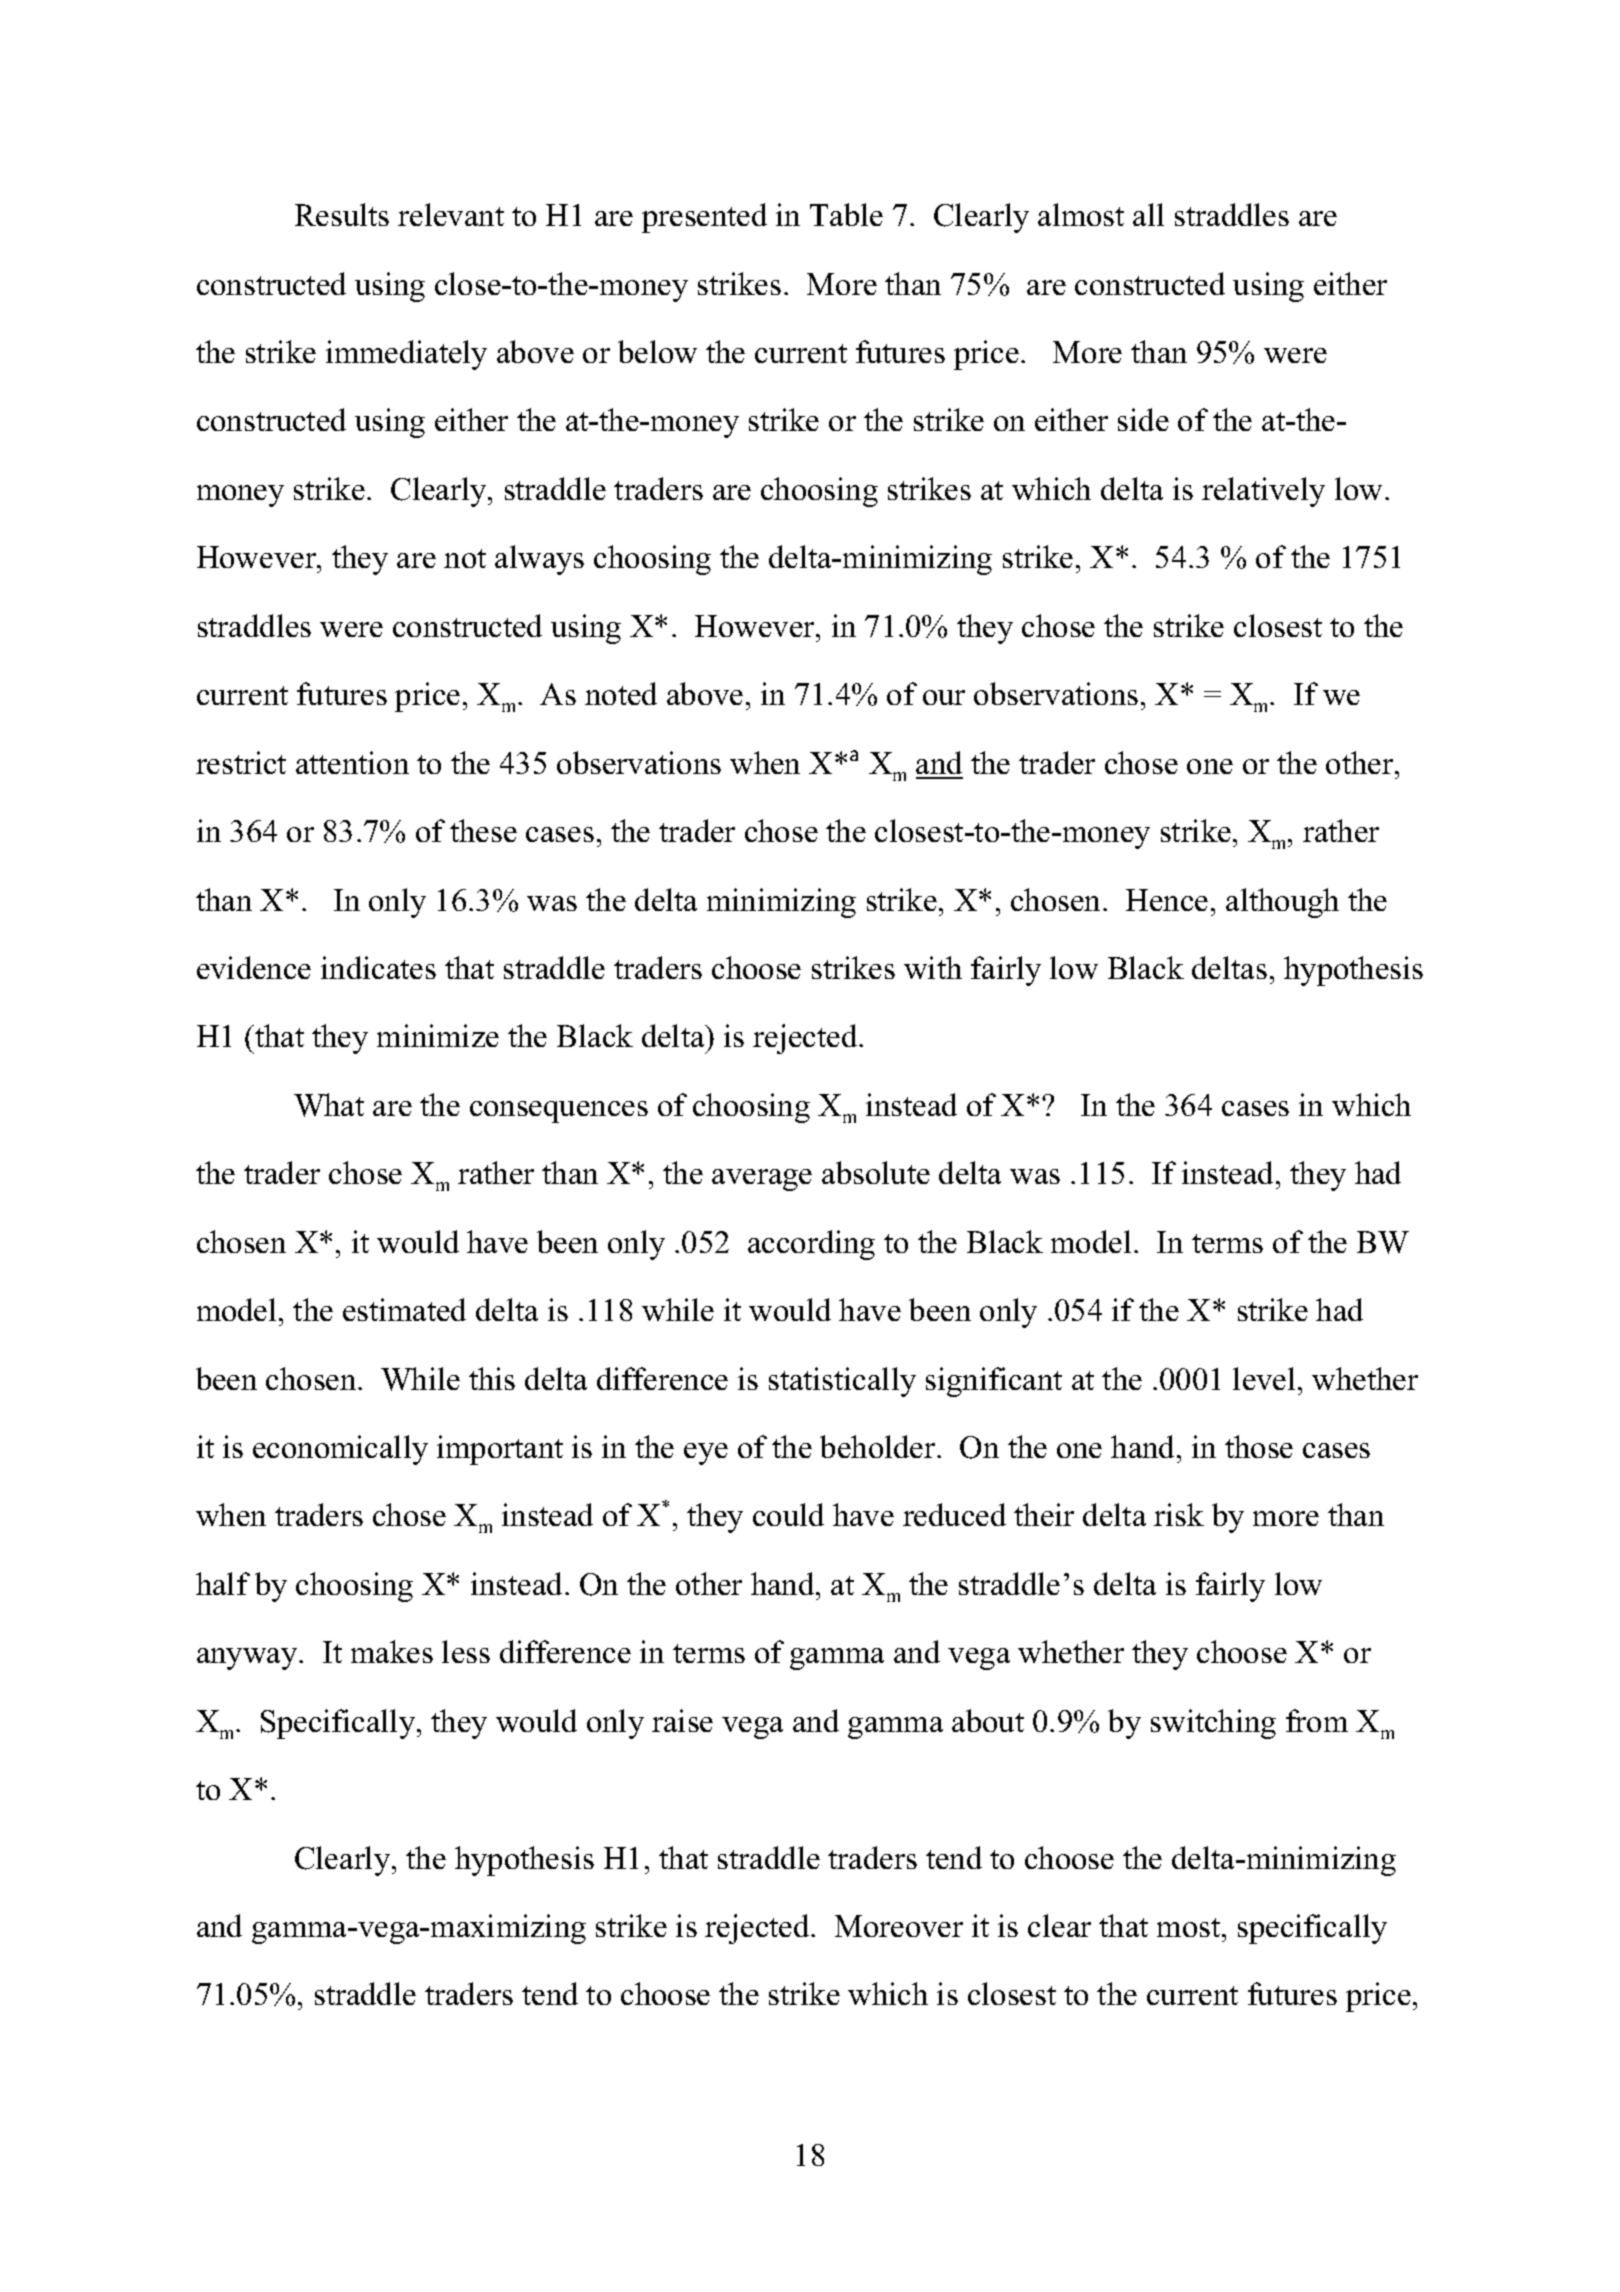  Describe the element at coordinates (392, 1651) in the screenshot. I see `makes` at that location.
